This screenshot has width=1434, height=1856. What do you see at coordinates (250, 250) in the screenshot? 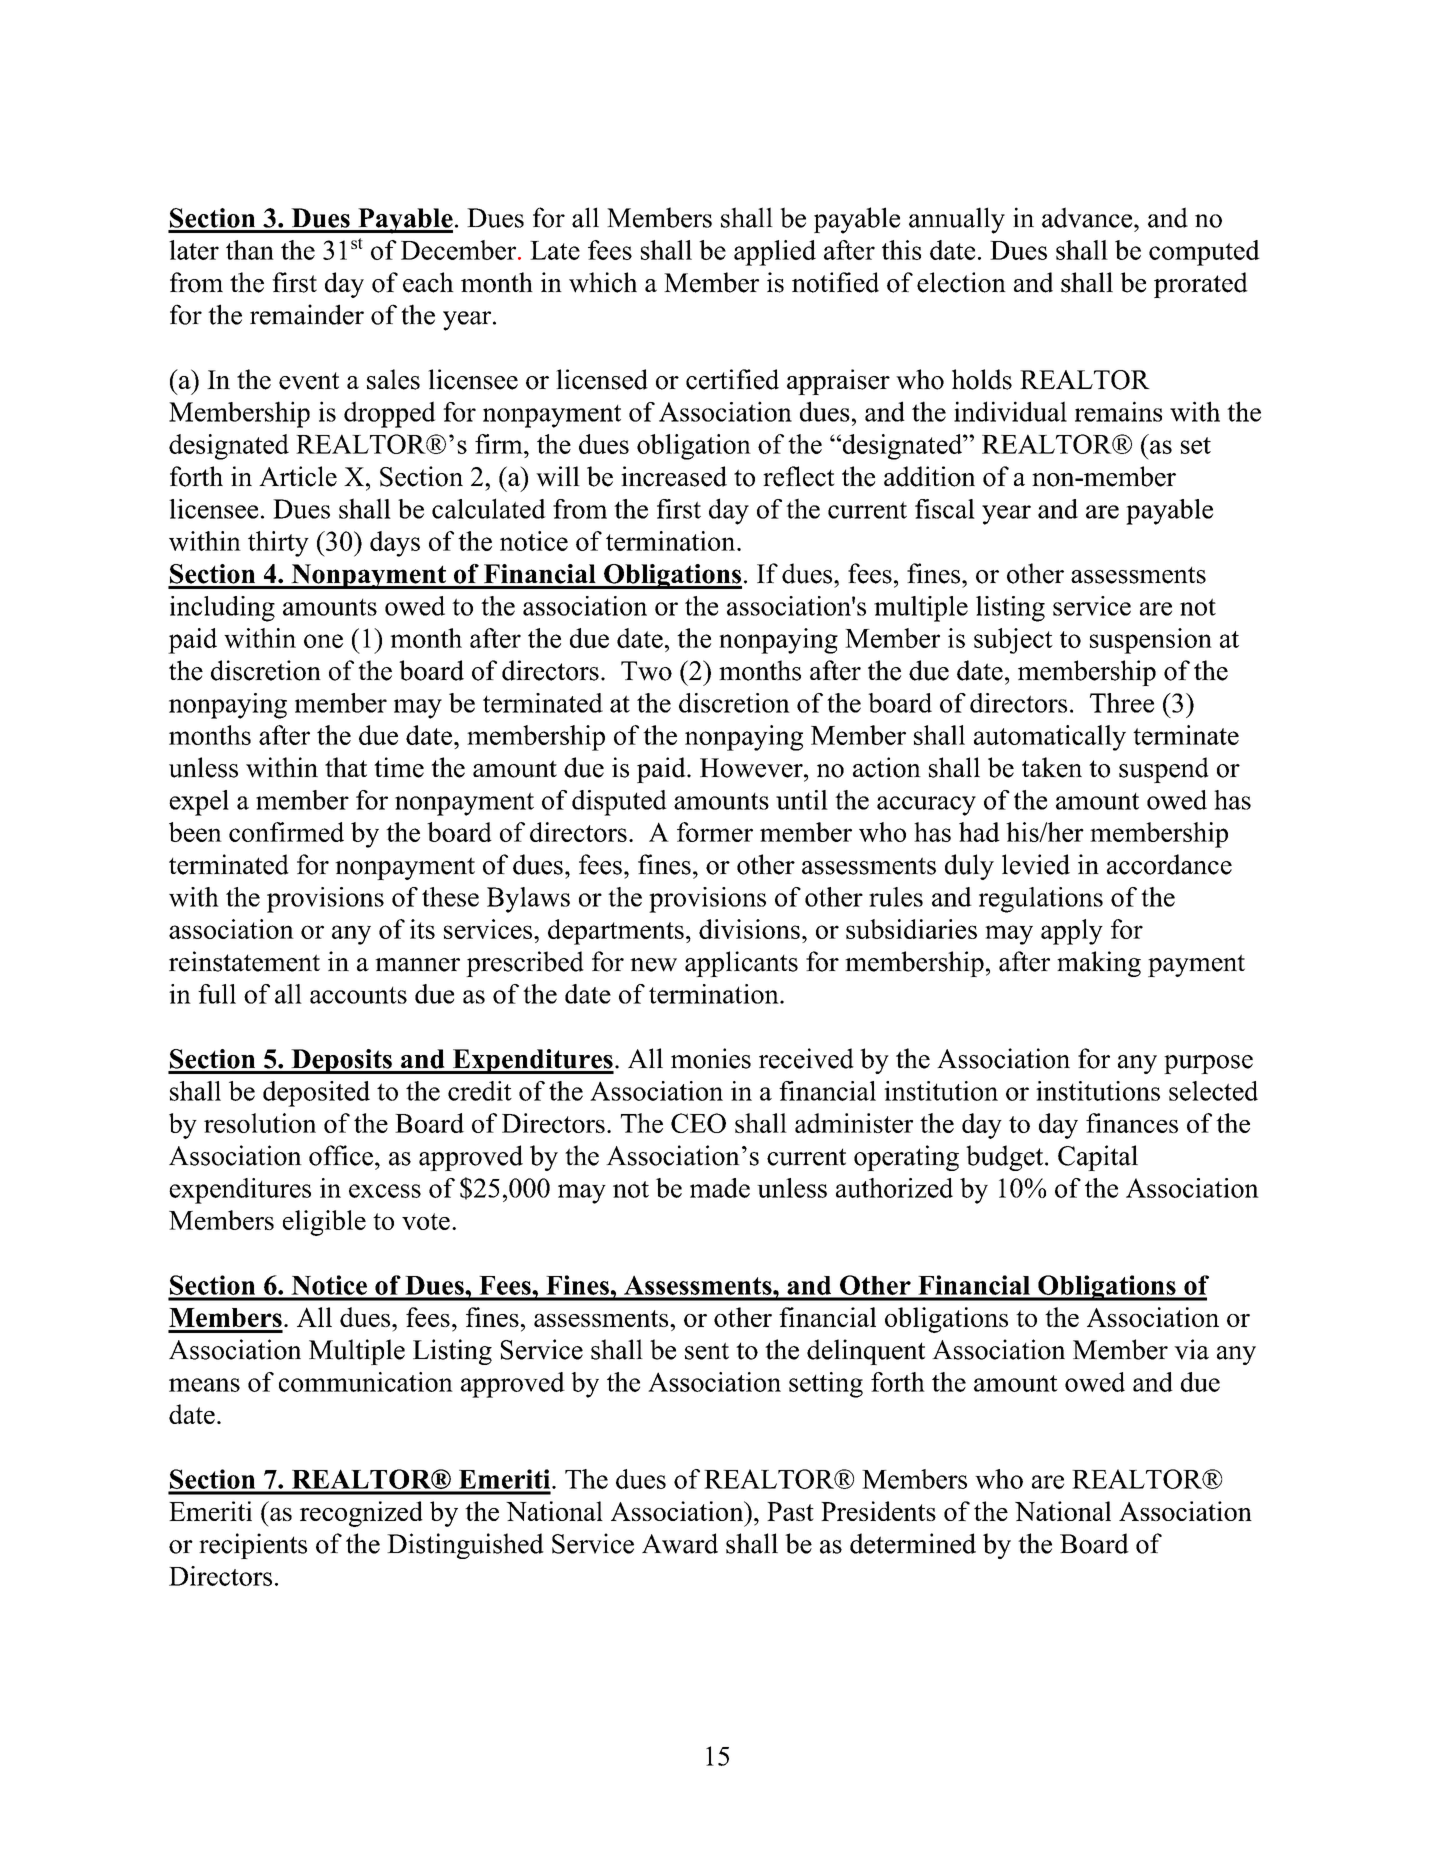
I see `than` at bounding box center [250, 250].
